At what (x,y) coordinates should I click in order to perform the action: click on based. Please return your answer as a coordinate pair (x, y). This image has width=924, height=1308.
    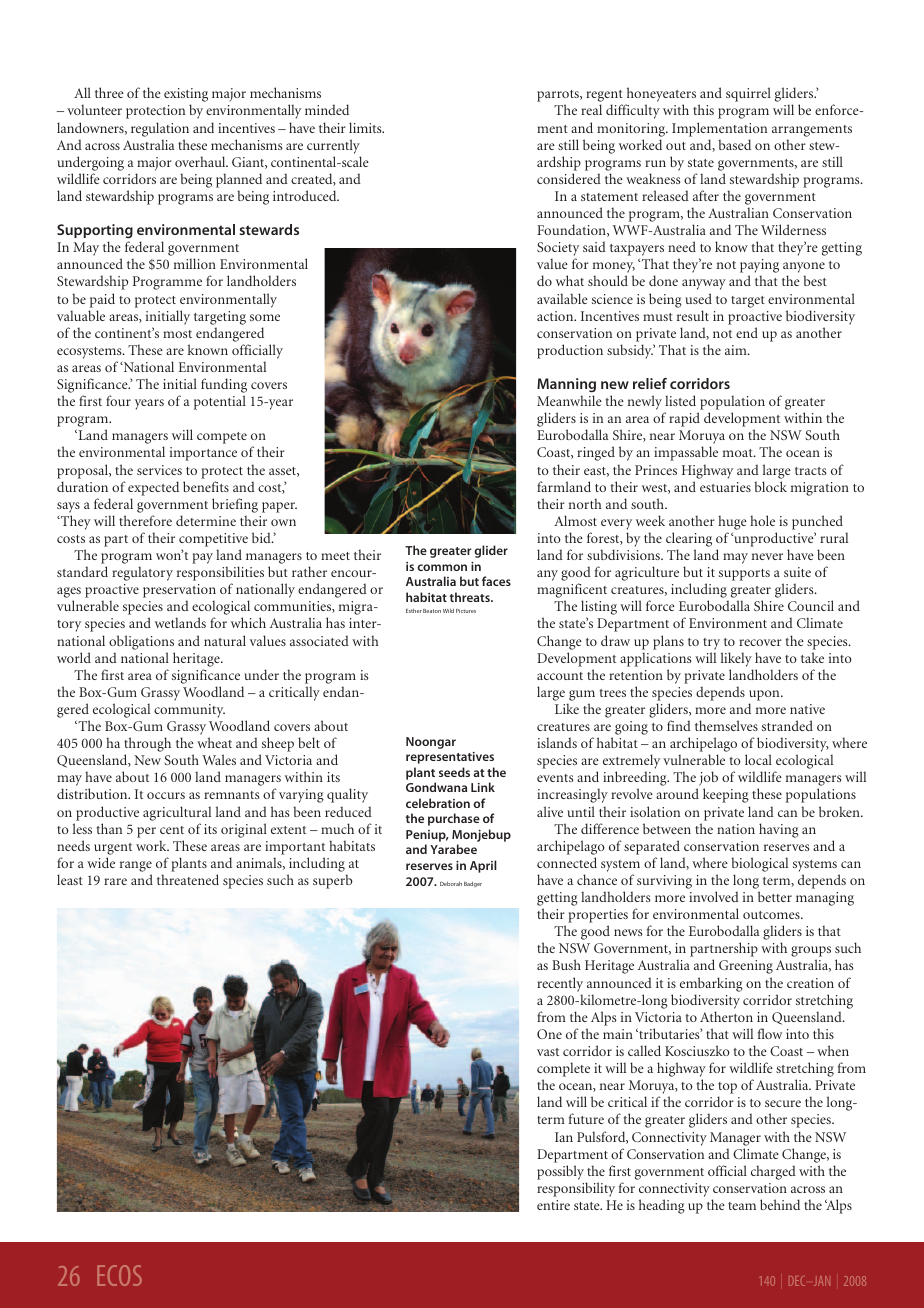
    Looking at the image, I should click on (734, 144).
